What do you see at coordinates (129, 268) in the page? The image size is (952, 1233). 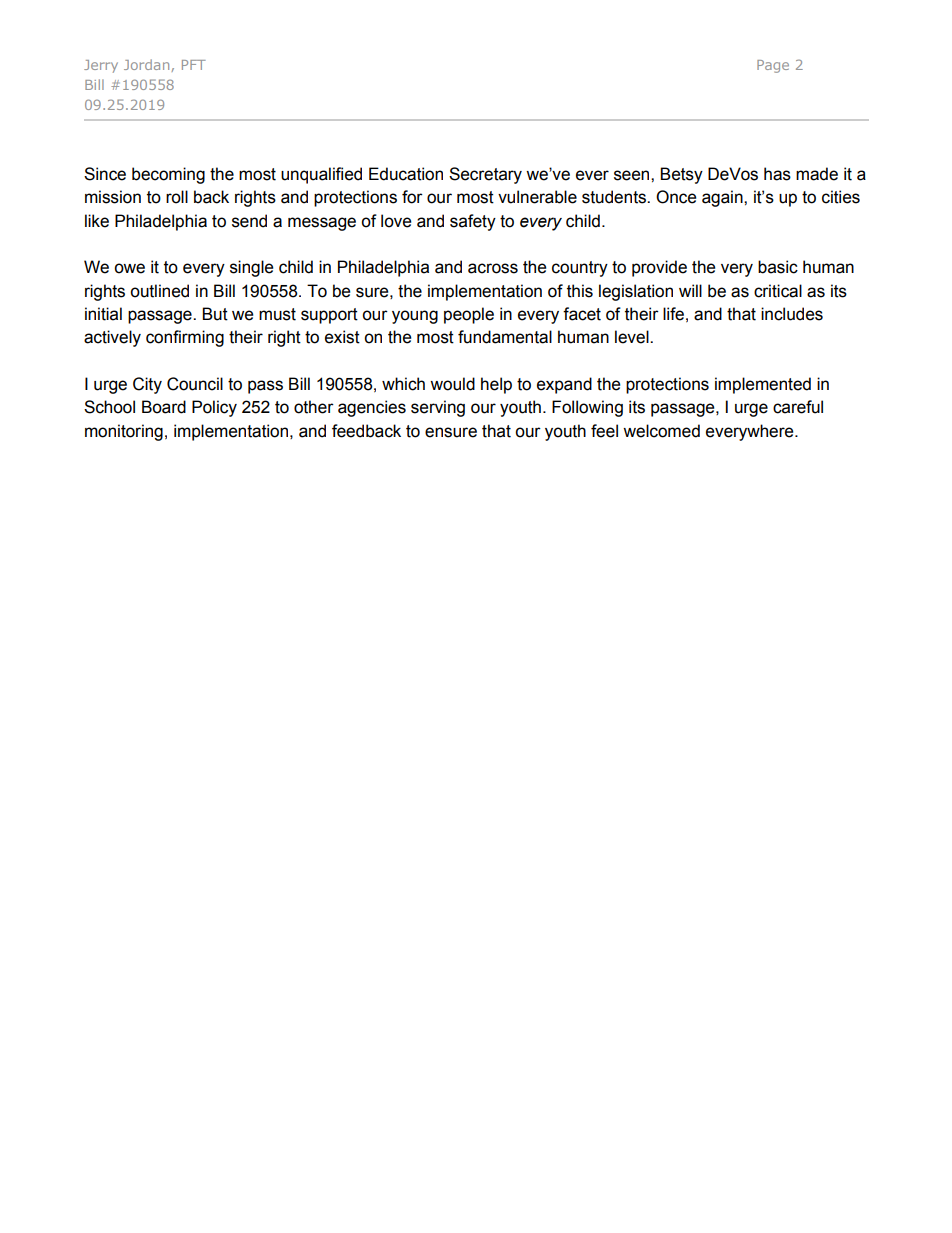 I see `owe` at bounding box center [129, 268].
